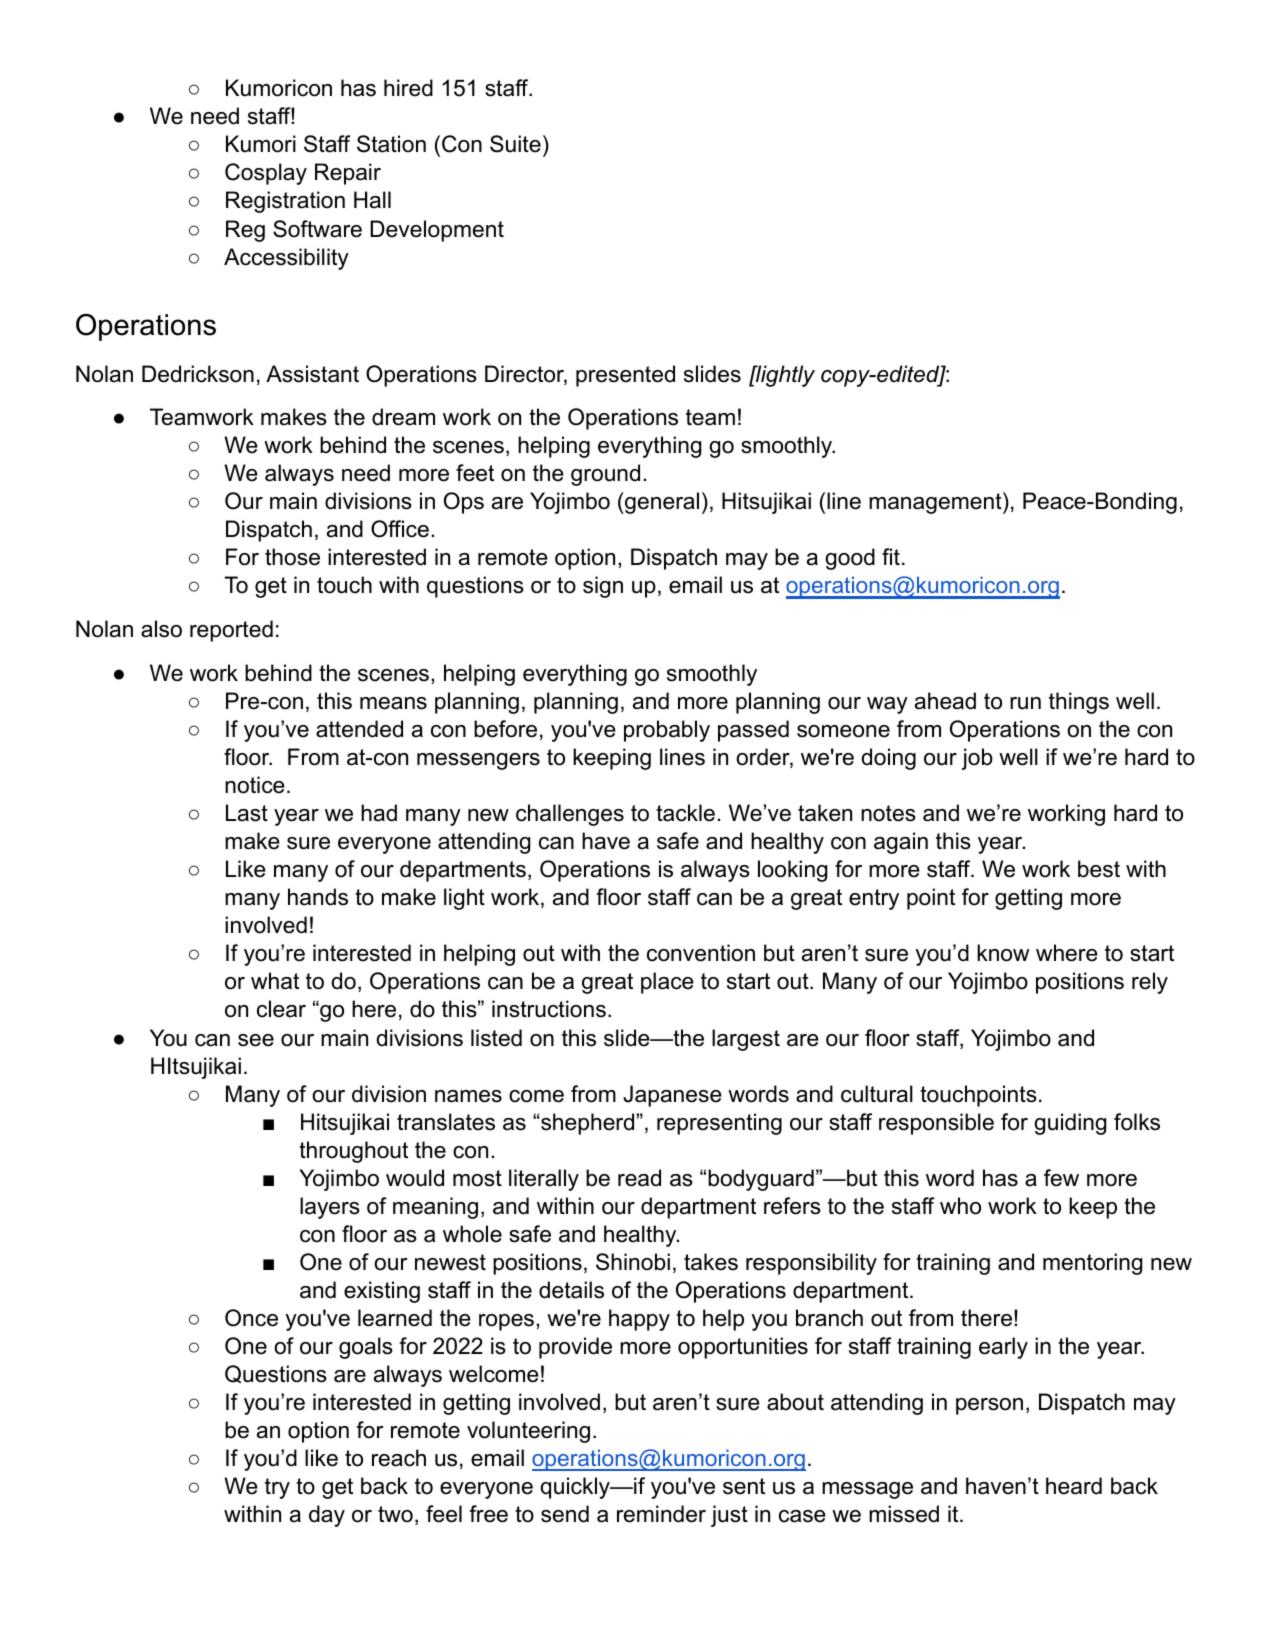 The height and width of the page is (1646, 1272). What do you see at coordinates (266, 174) in the page?
I see `Cosplay` at bounding box center [266, 174].
